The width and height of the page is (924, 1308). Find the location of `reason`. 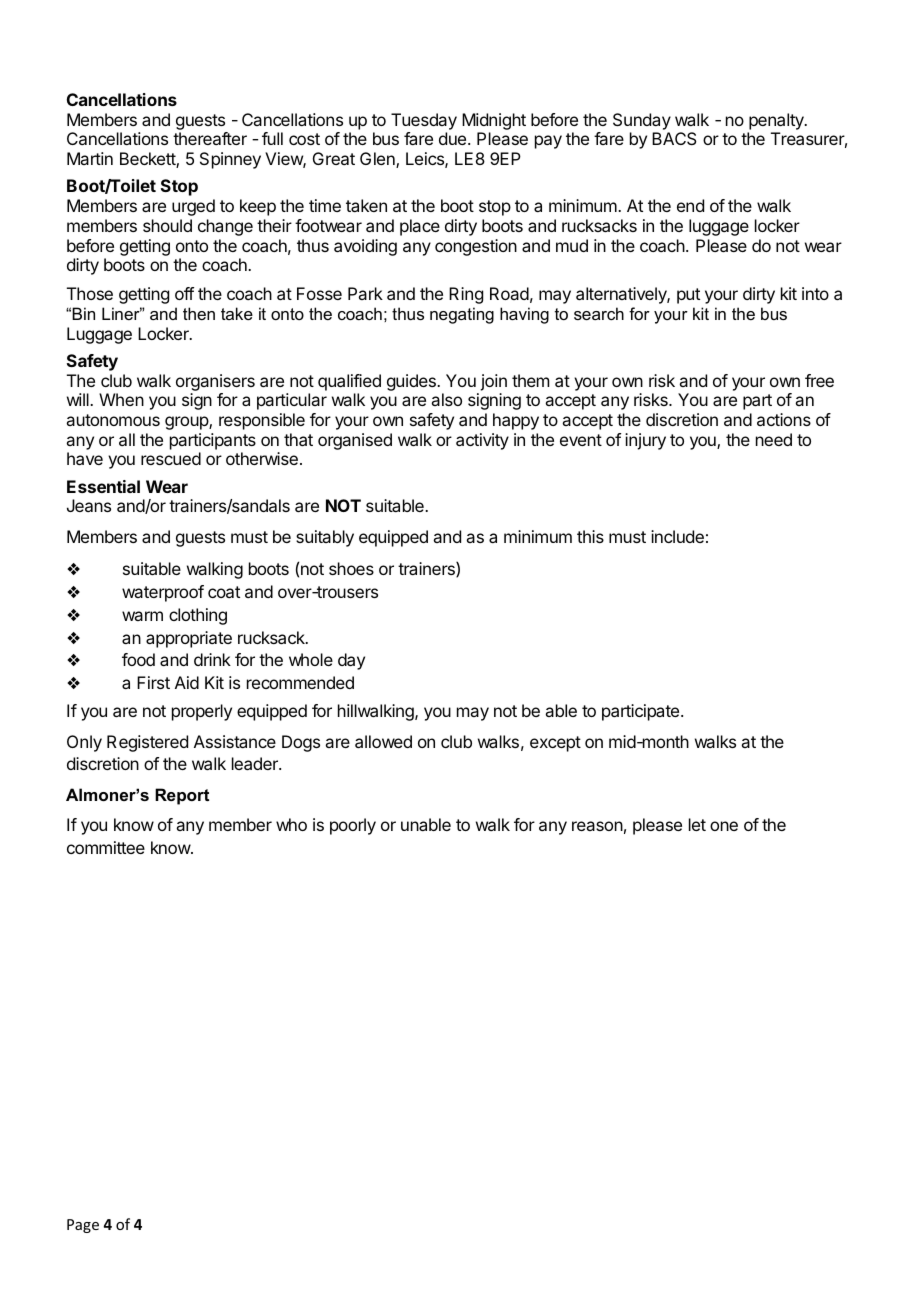

reason is located at coordinates (597, 826).
